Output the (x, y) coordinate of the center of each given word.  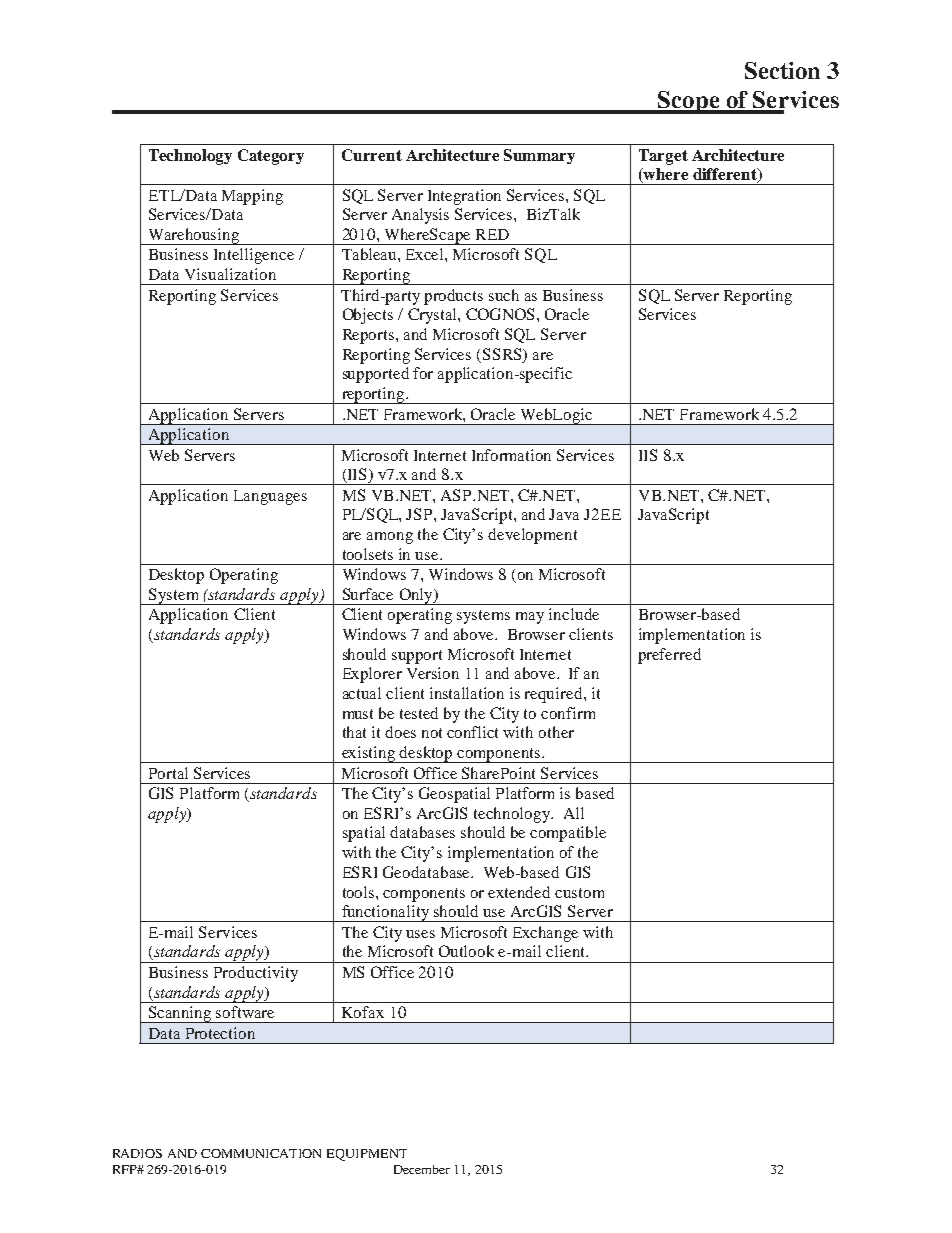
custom (579, 893)
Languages (270, 497)
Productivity (256, 974)
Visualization (230, 274)
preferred (669, 656)
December (422, 1169)
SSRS (503, 354)
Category (271, 157)
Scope (689, 102)
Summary (539, 156)
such (504, 295)
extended (519, 892)
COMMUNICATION (261, 1153)
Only (416, 596)
